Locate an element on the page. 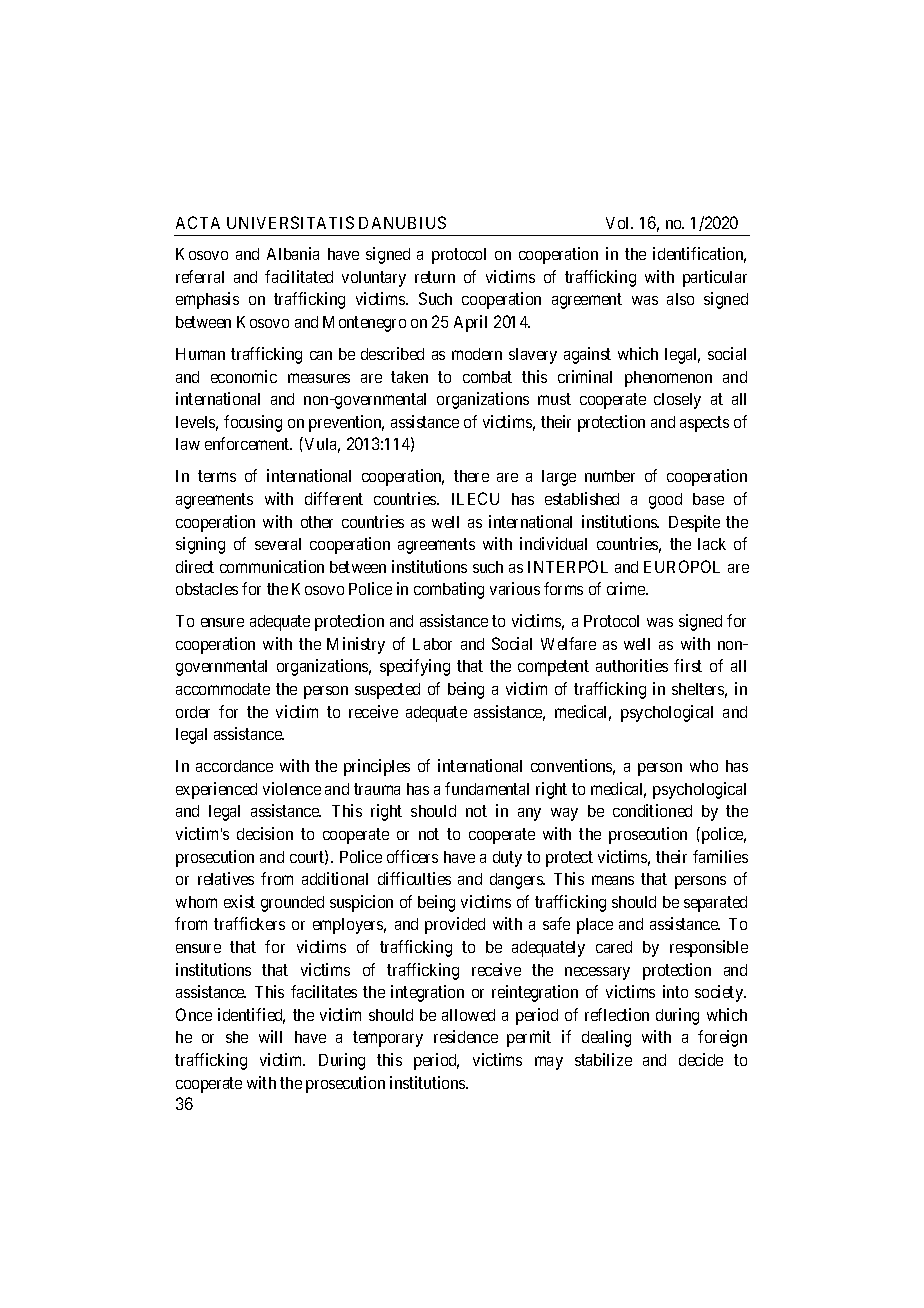  will is located at coordinates (270, 1036).
